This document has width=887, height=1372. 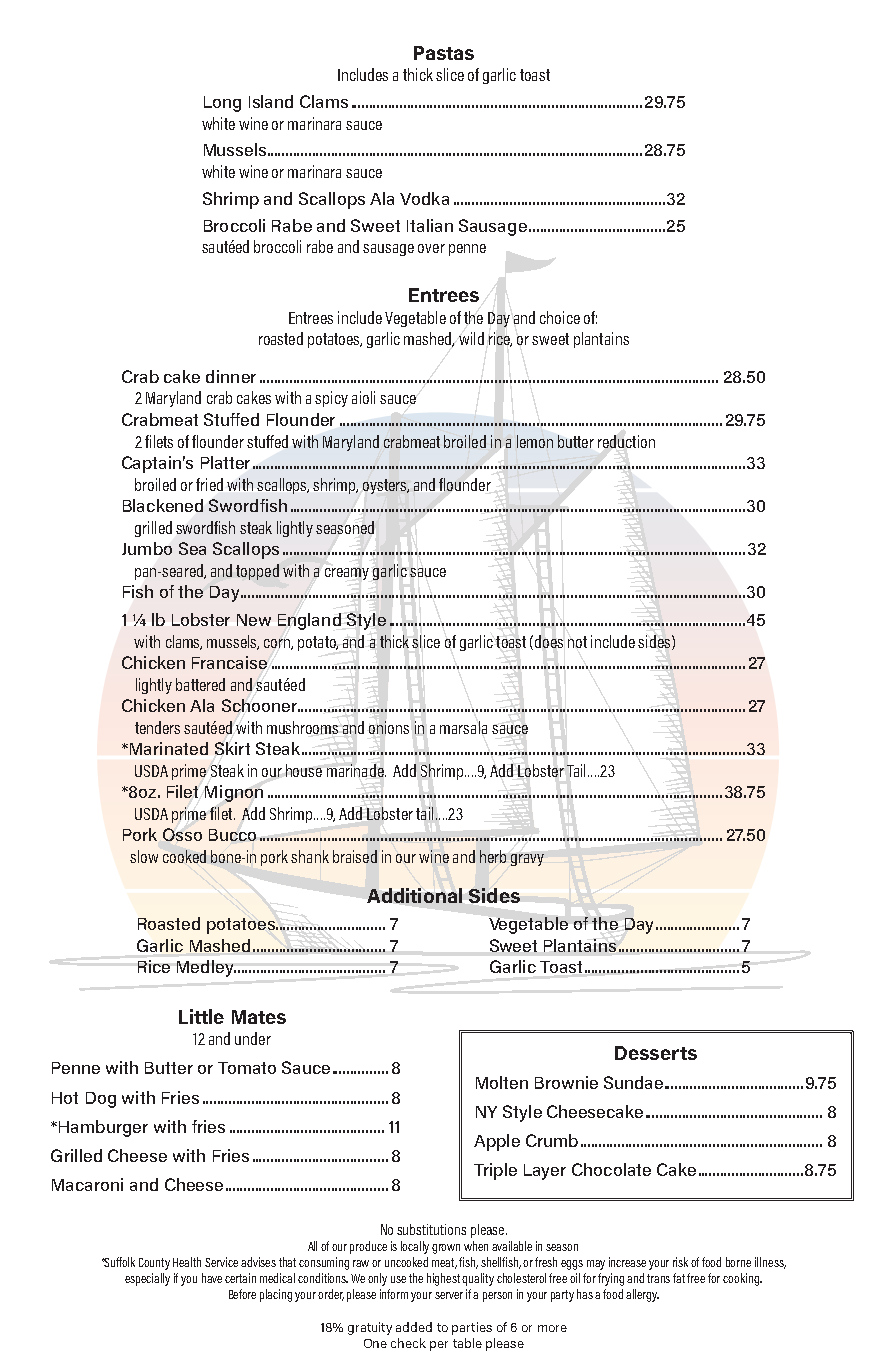 What do you see at coordinates (414, 895) in the document?
I see `Additional` at bounding box center [414, 895].
